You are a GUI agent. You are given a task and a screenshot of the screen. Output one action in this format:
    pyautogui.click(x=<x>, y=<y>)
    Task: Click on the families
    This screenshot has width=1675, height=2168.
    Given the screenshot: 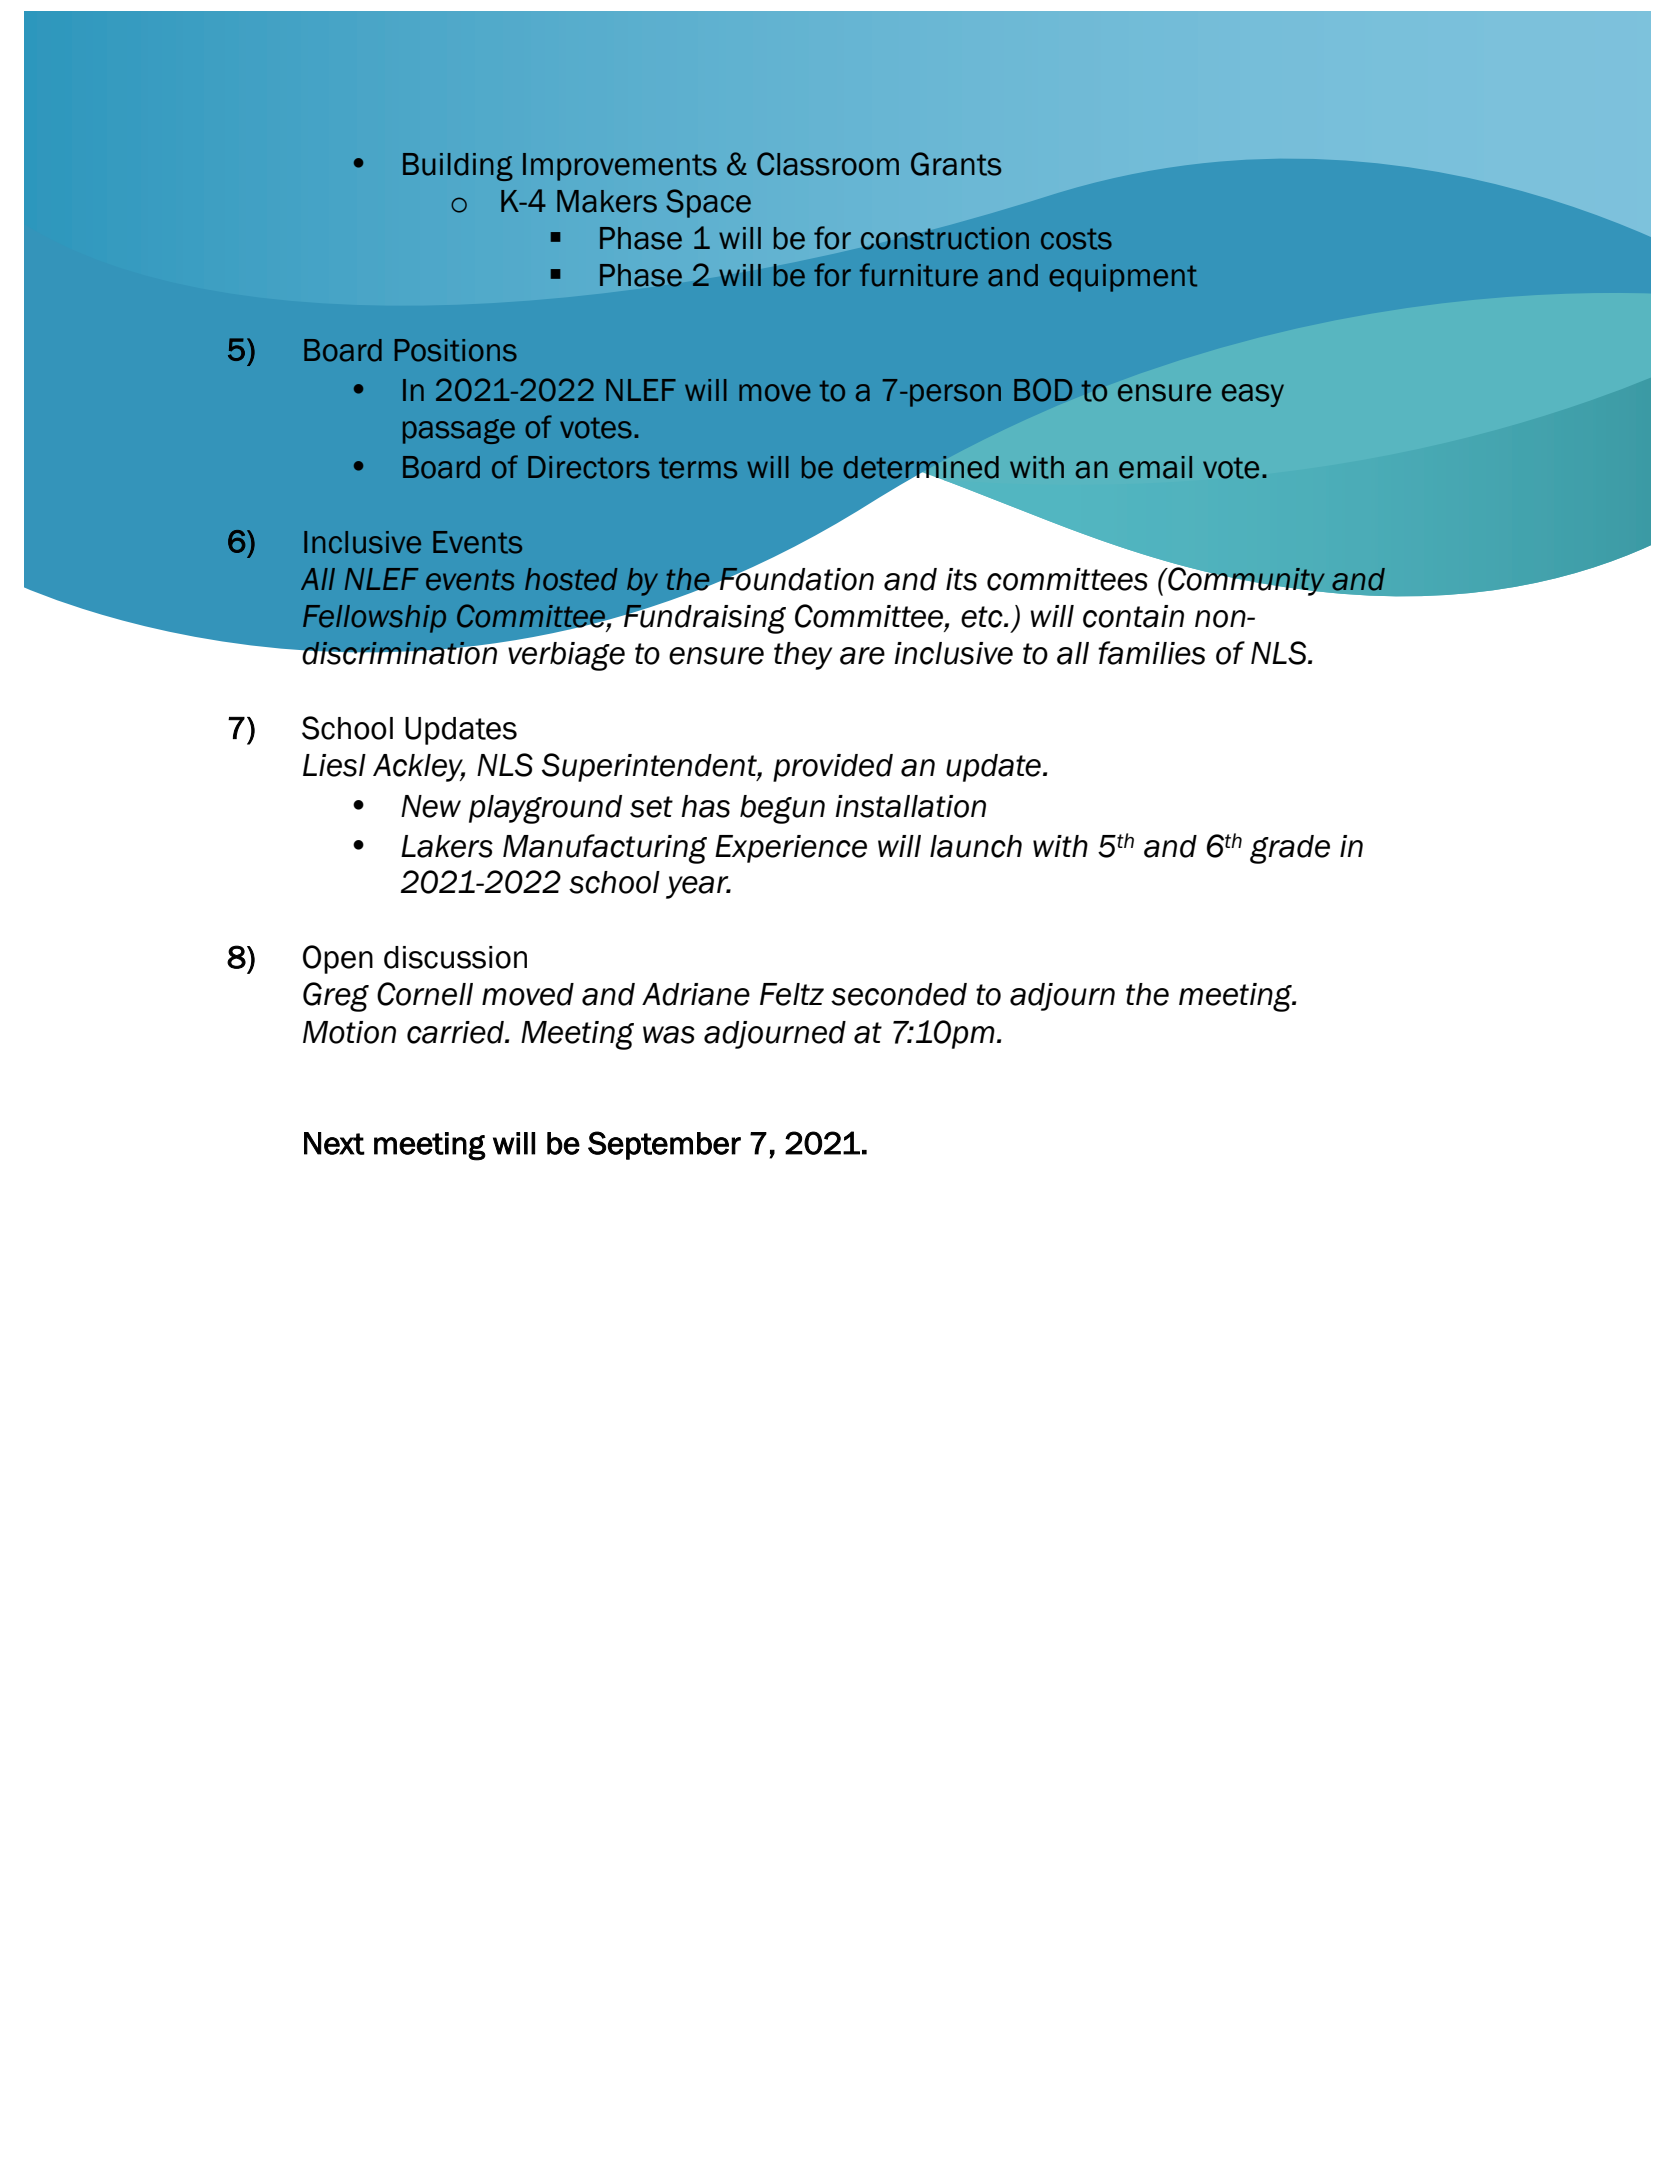 What is the action you would take?
    pyautogui.click(x=1151, y=653)
